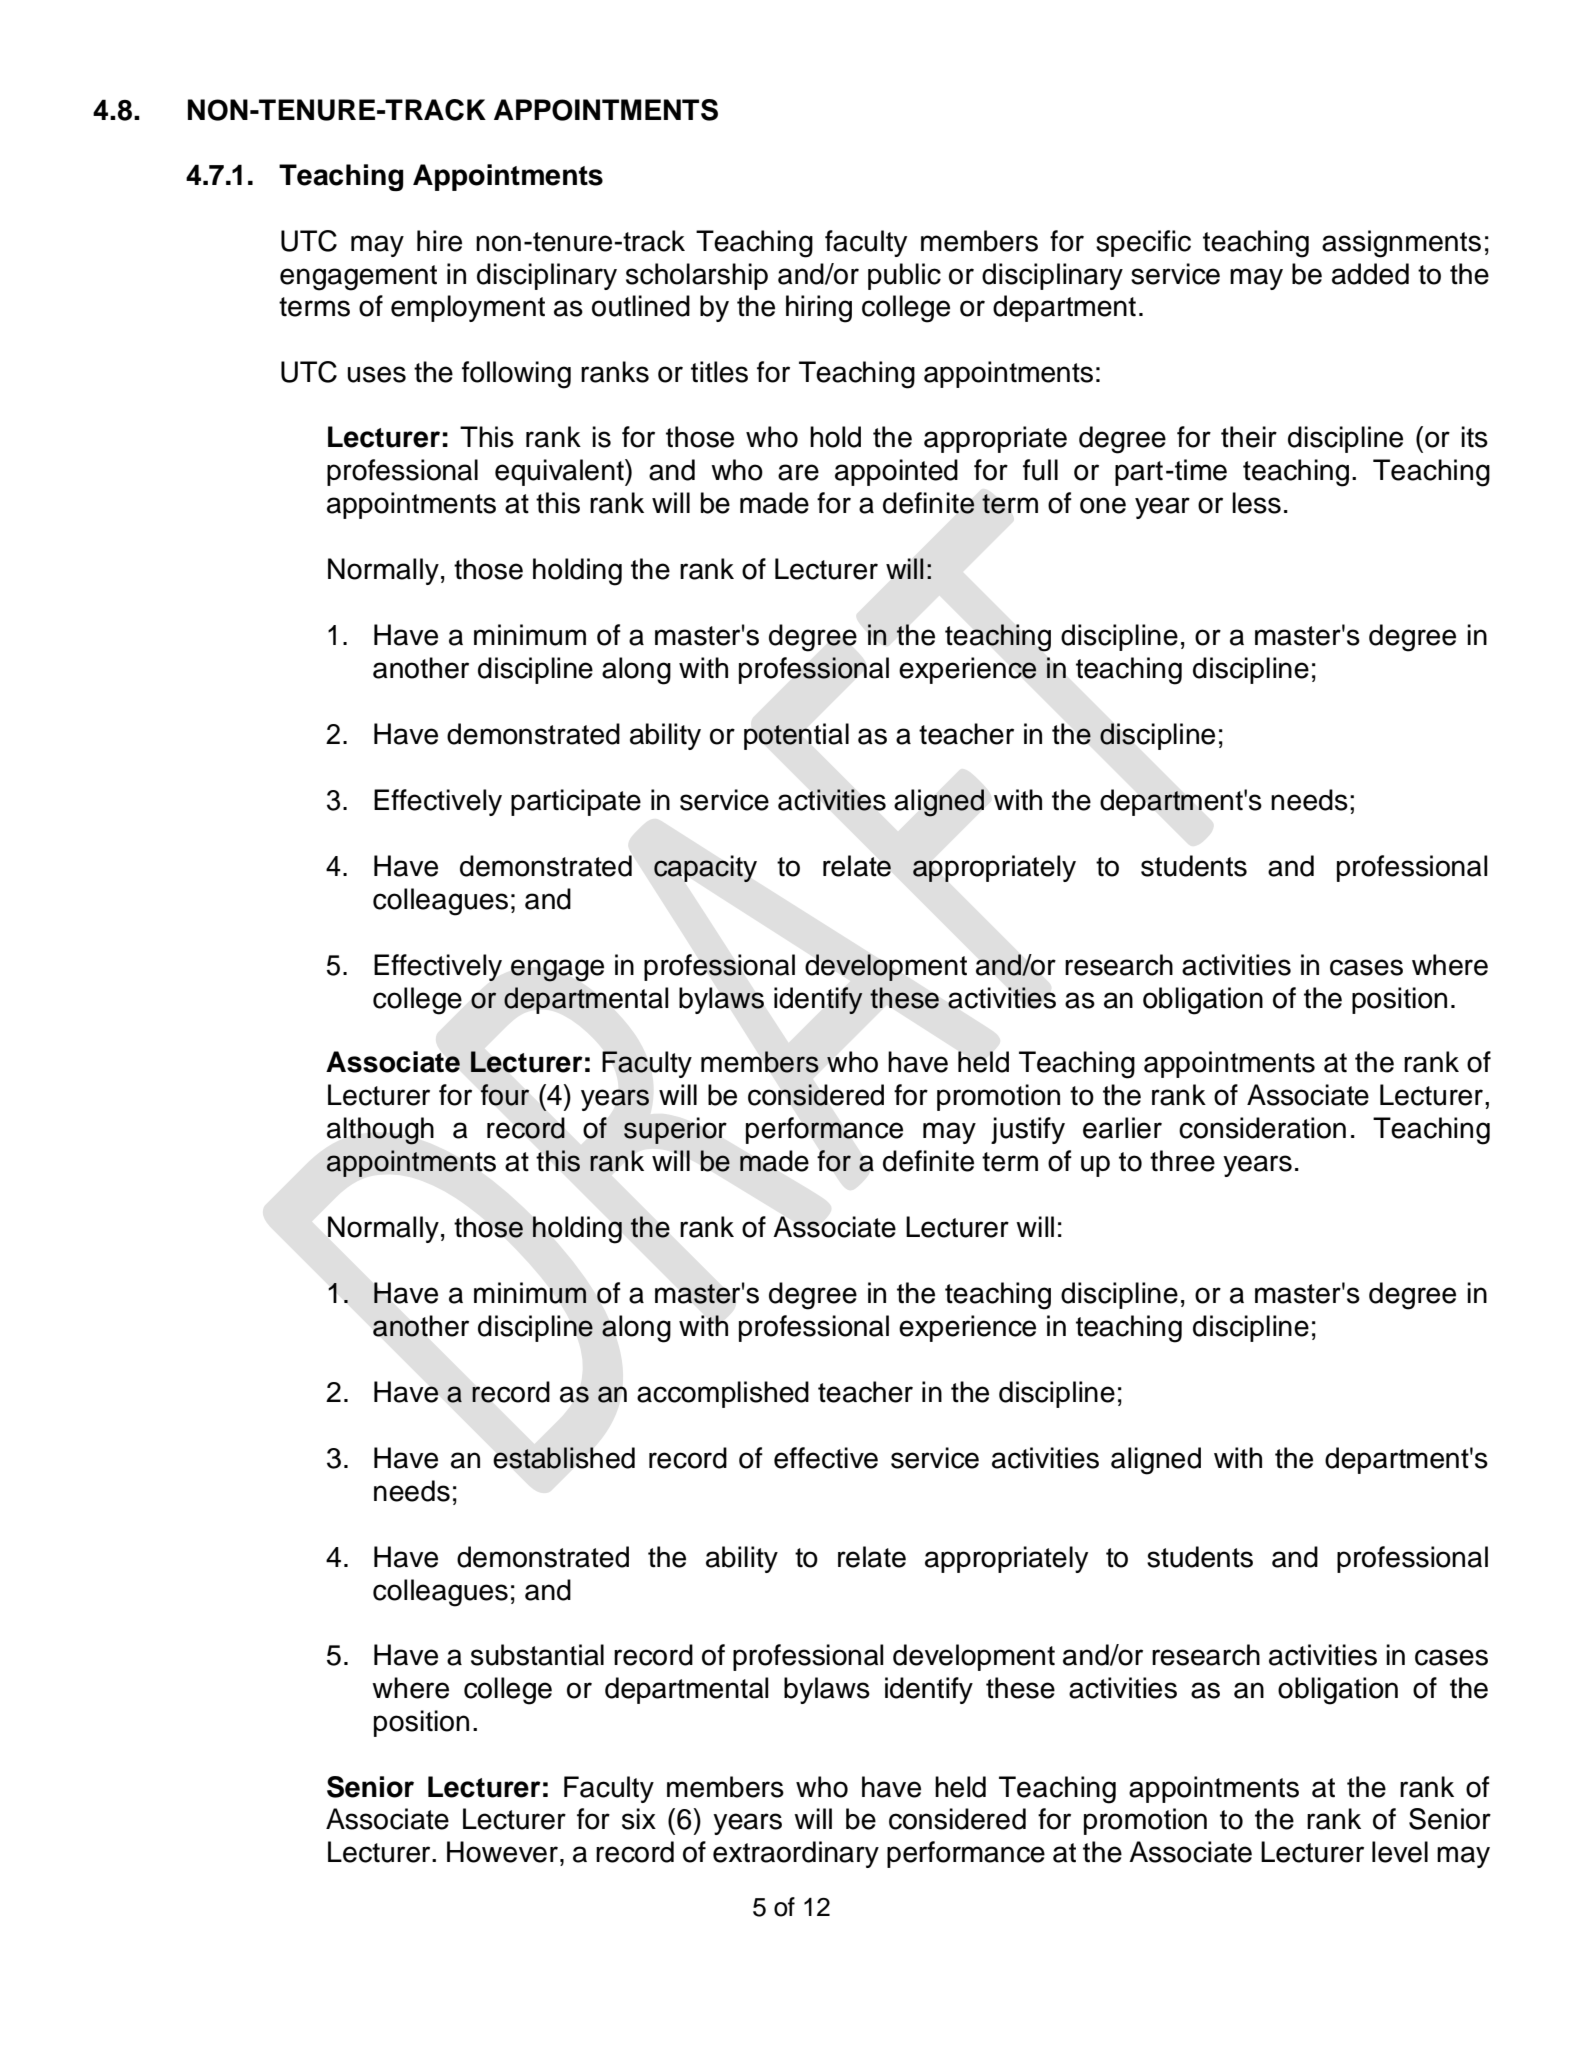  What do you see at coordinates (468, 308) in the image?
I see `employment` at bounding box center [468, 308].
